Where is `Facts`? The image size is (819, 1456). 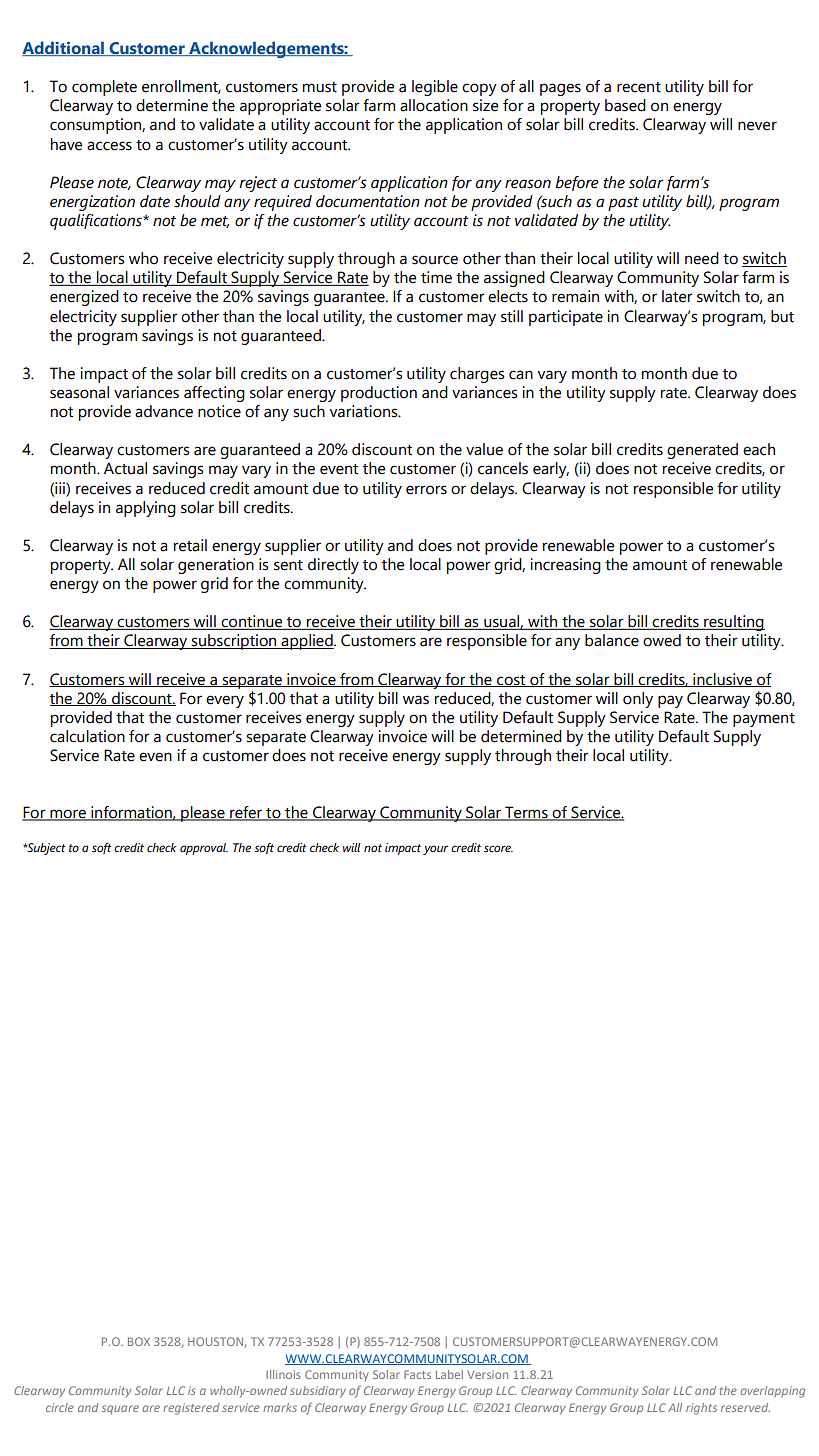
Facts is located at coordinates (417, 1374).
